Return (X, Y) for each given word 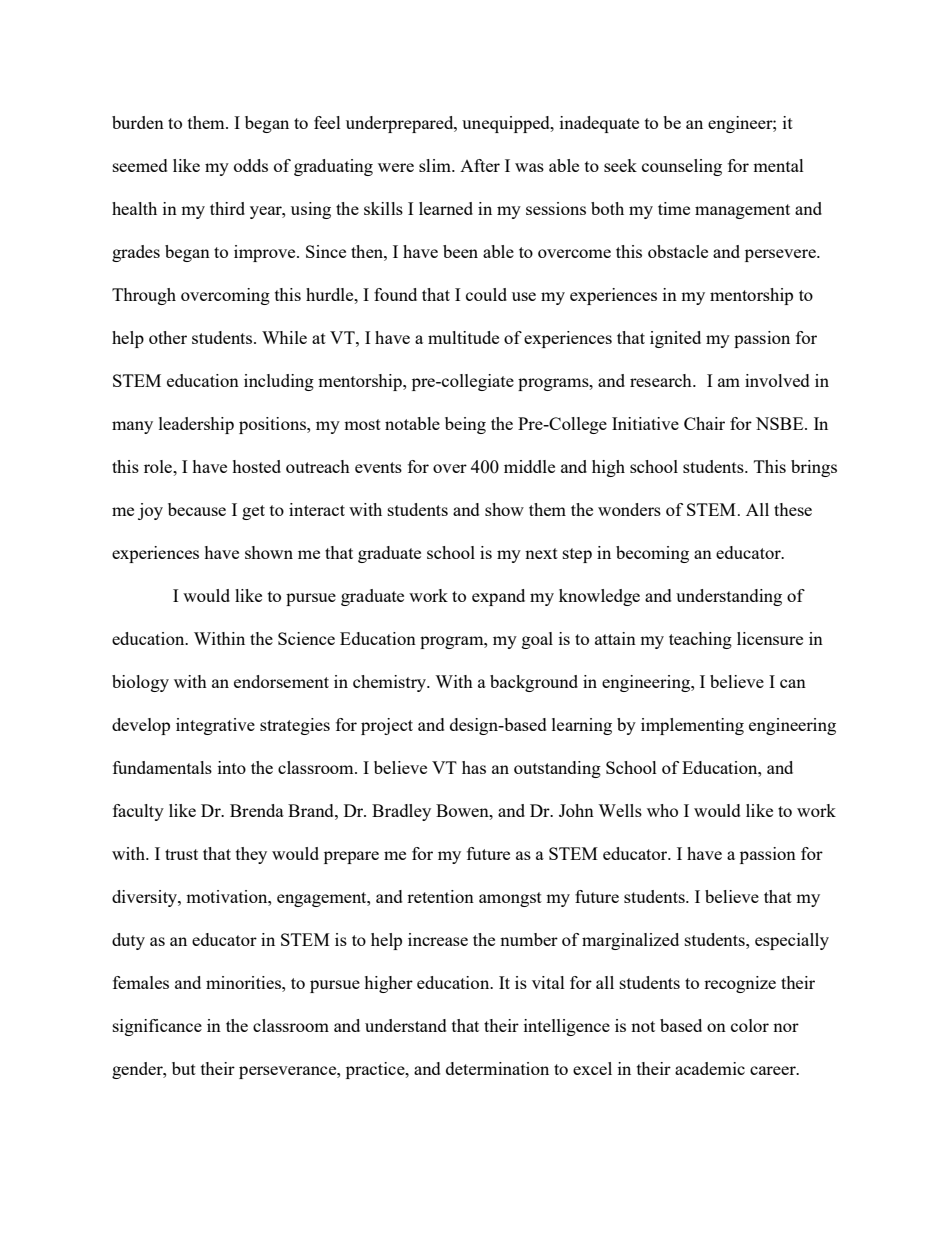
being (465, 425)
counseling (682, 167)
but (184, 1068)
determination (497, 1068)
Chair (704, 423)
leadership (196, 425)
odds (251, 165)
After (480, 165)
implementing (692, 726)
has (474, 767)
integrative (215, 726)
